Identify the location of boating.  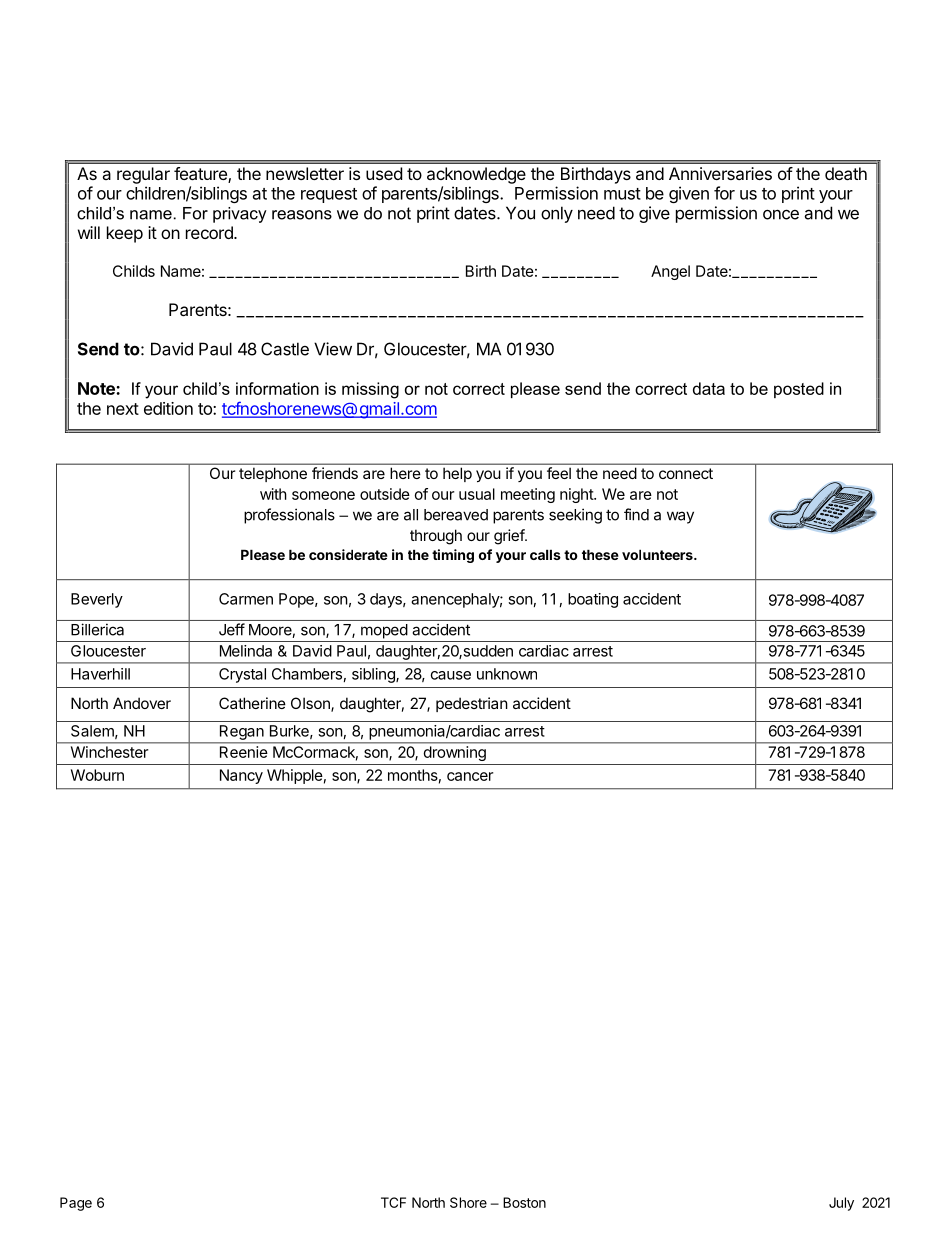
(593, 600).
